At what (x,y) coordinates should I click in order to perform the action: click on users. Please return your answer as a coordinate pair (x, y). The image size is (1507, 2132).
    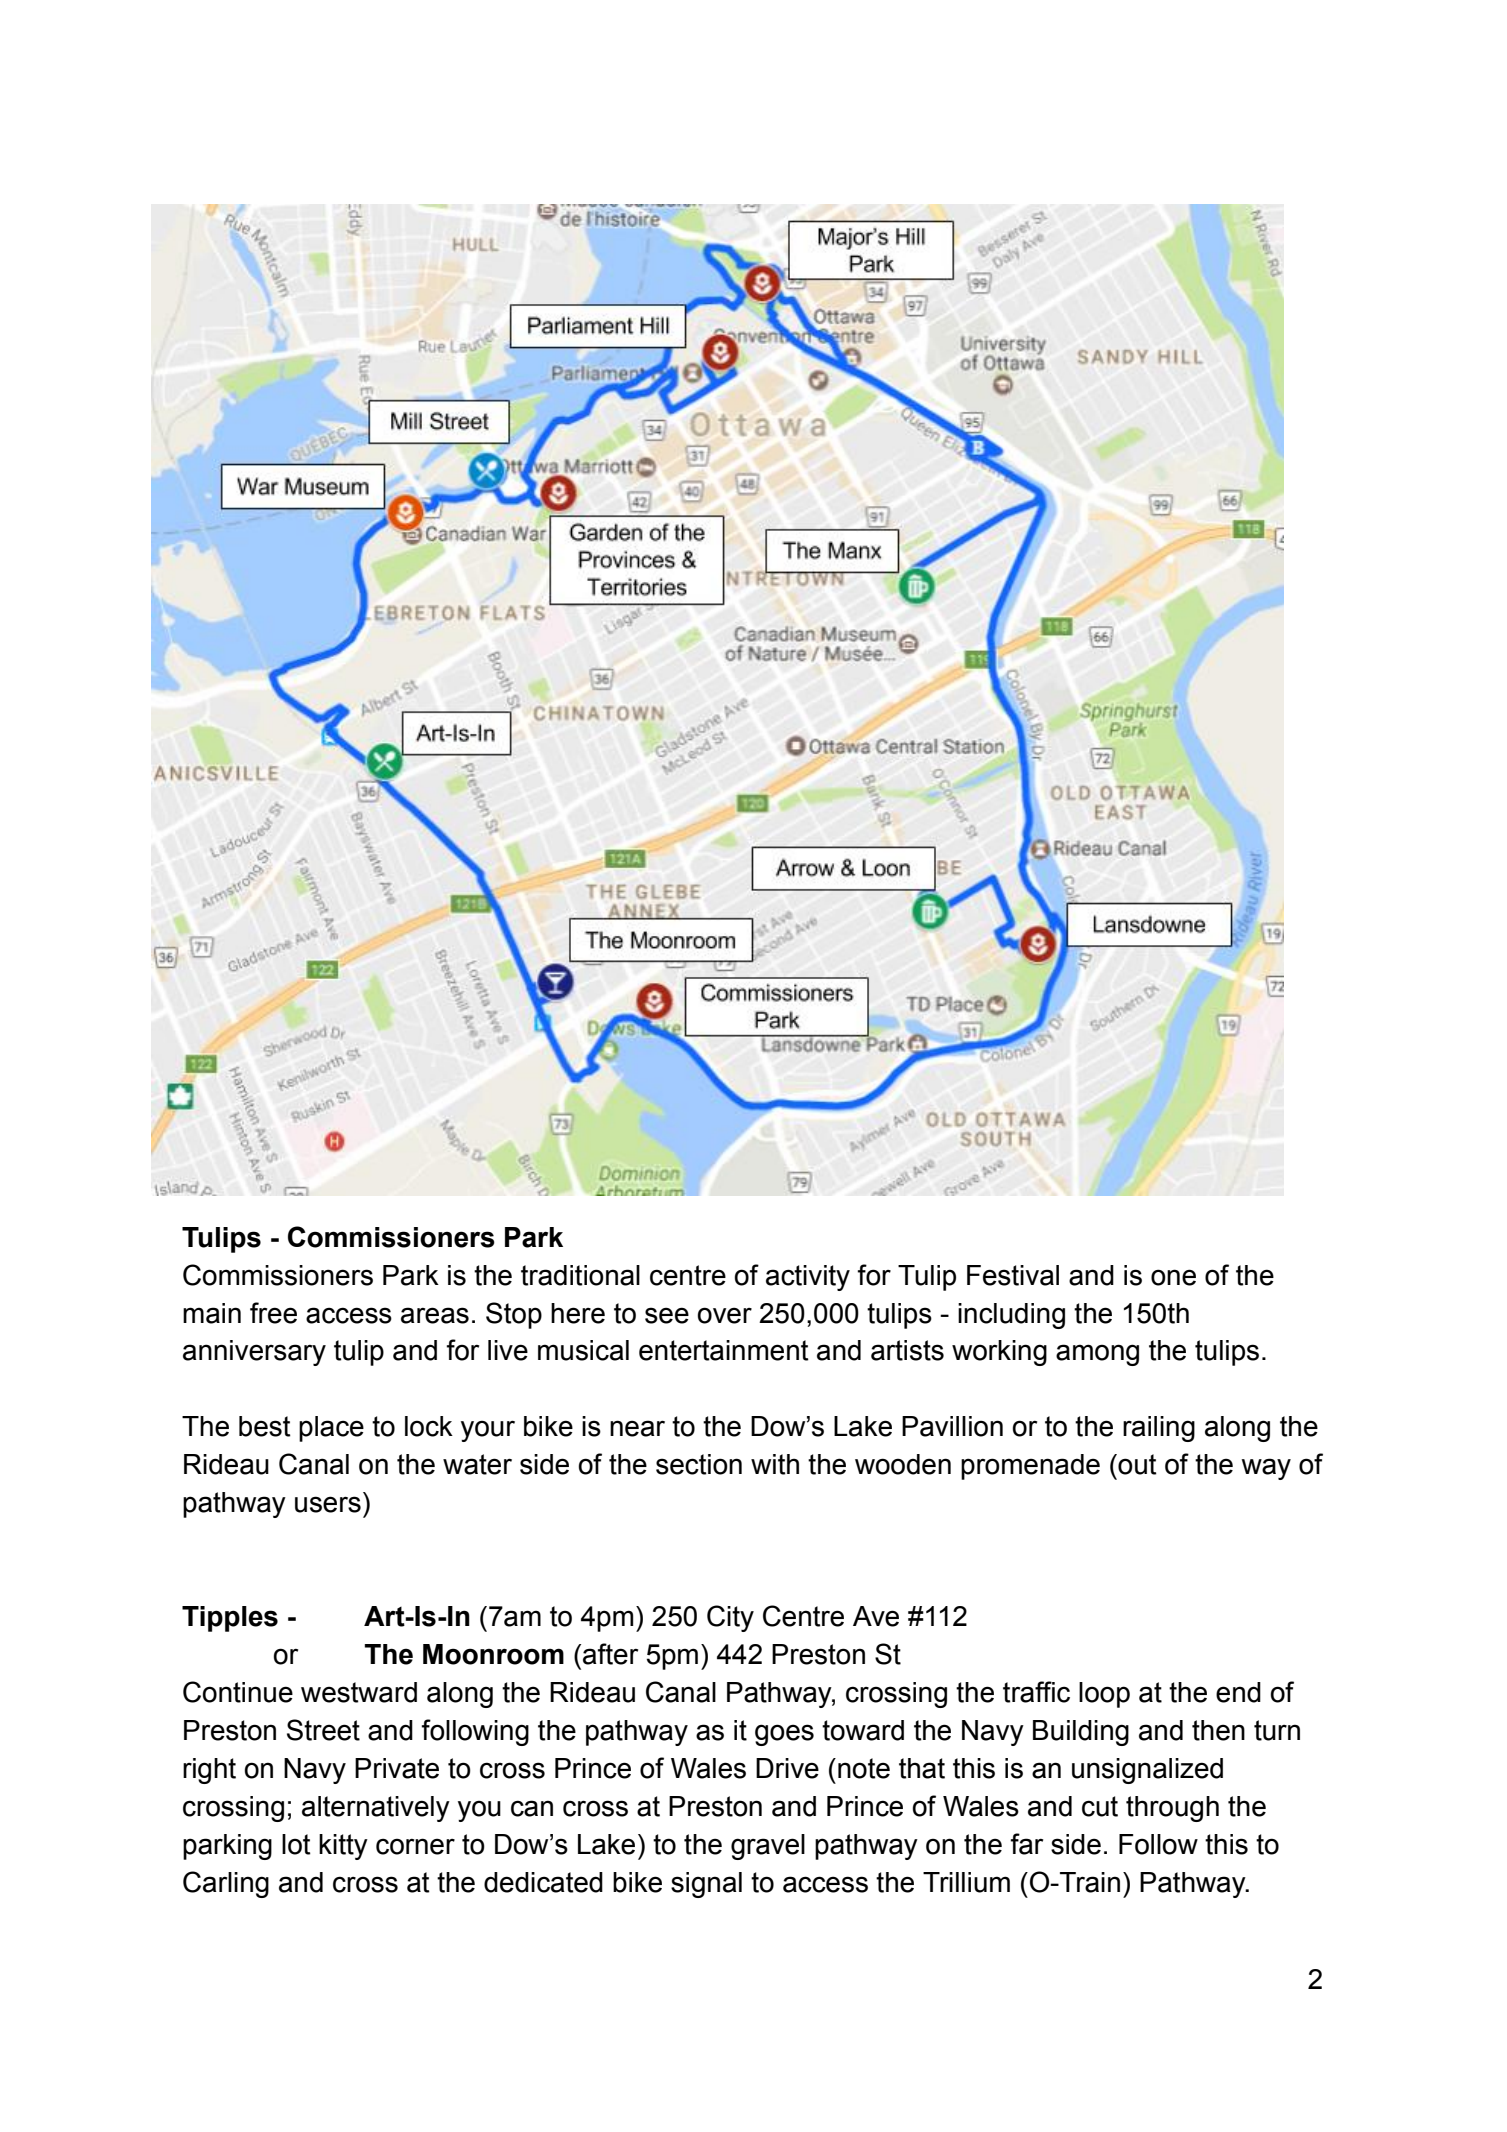
    Looking at the image, I should click on (328, 1504).
